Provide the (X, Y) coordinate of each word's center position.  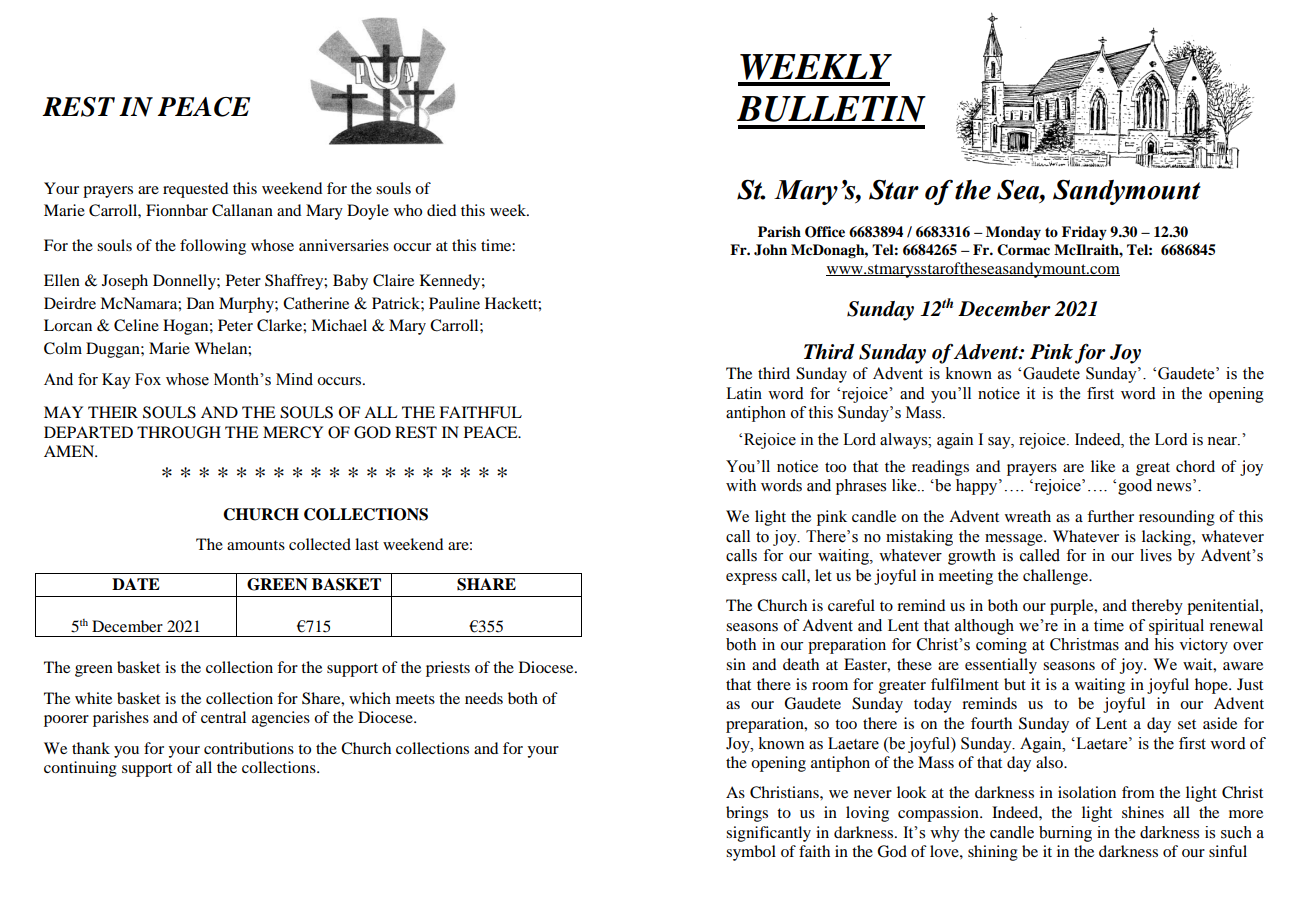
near (1223, 441)
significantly (768, 834)
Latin (744, 393)
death (801, 664)
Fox (148, 379)
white (93, 698)
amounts (256, 545)
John (770, 250)
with (741, 485)
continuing (80, 769)
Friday (1084, 233)
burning (1065, 834)
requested (195, 190)
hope (1212, 686)
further (1110, 516)
